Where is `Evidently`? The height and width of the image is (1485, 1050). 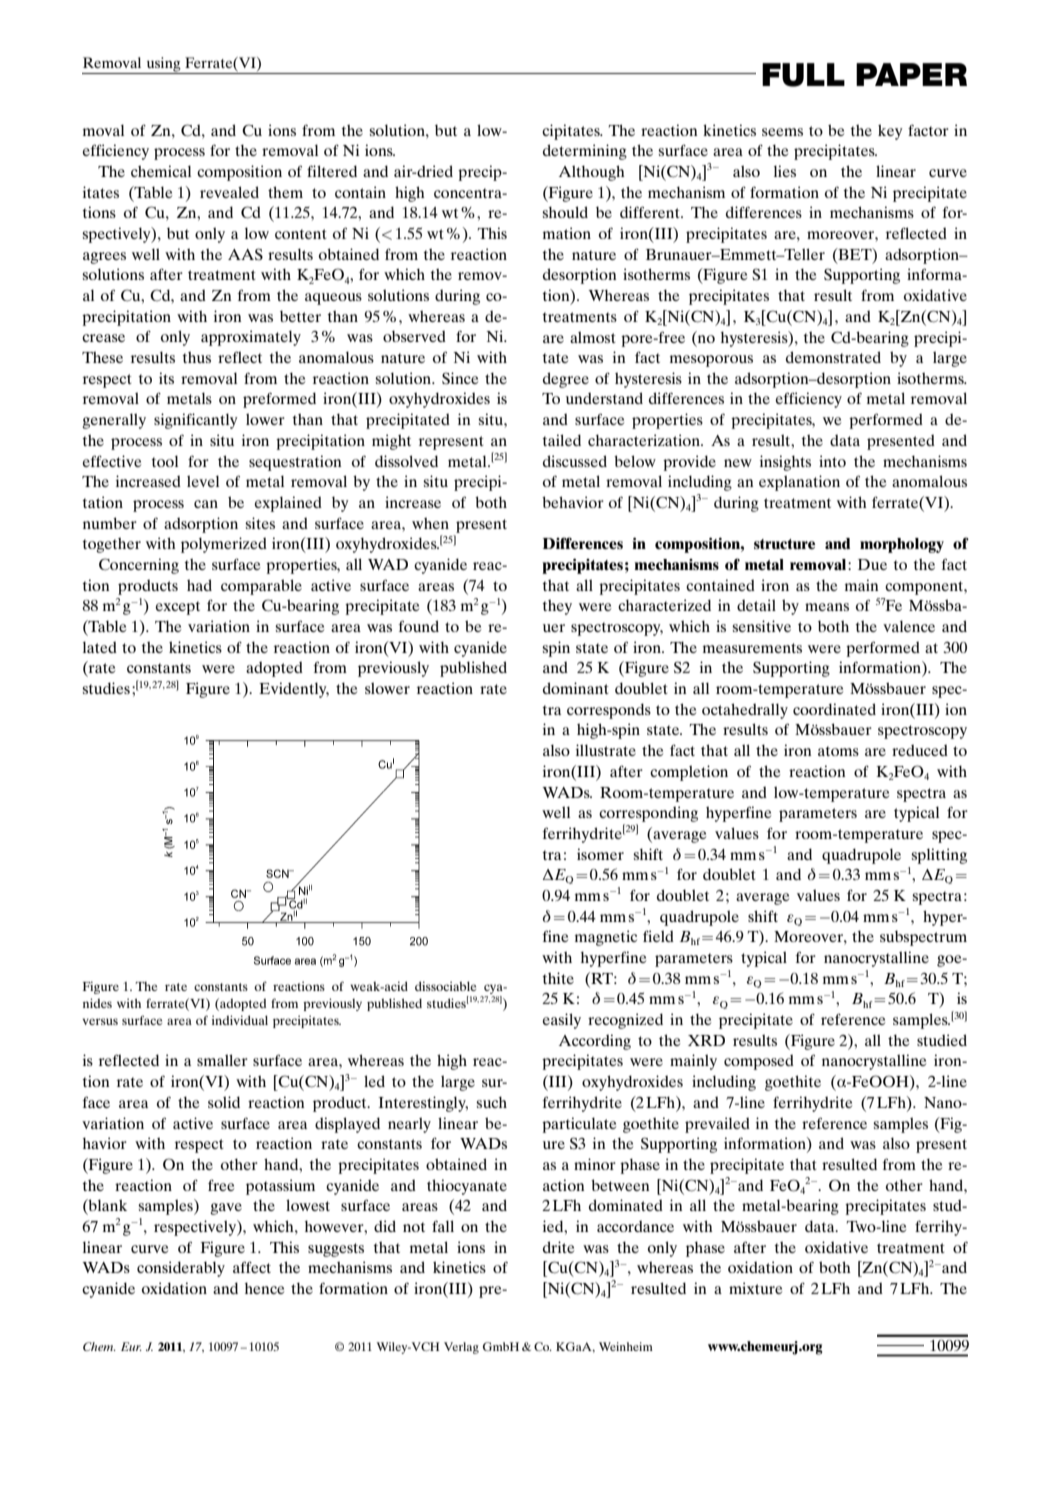 Evidently is located at coordinates (294, 690).
